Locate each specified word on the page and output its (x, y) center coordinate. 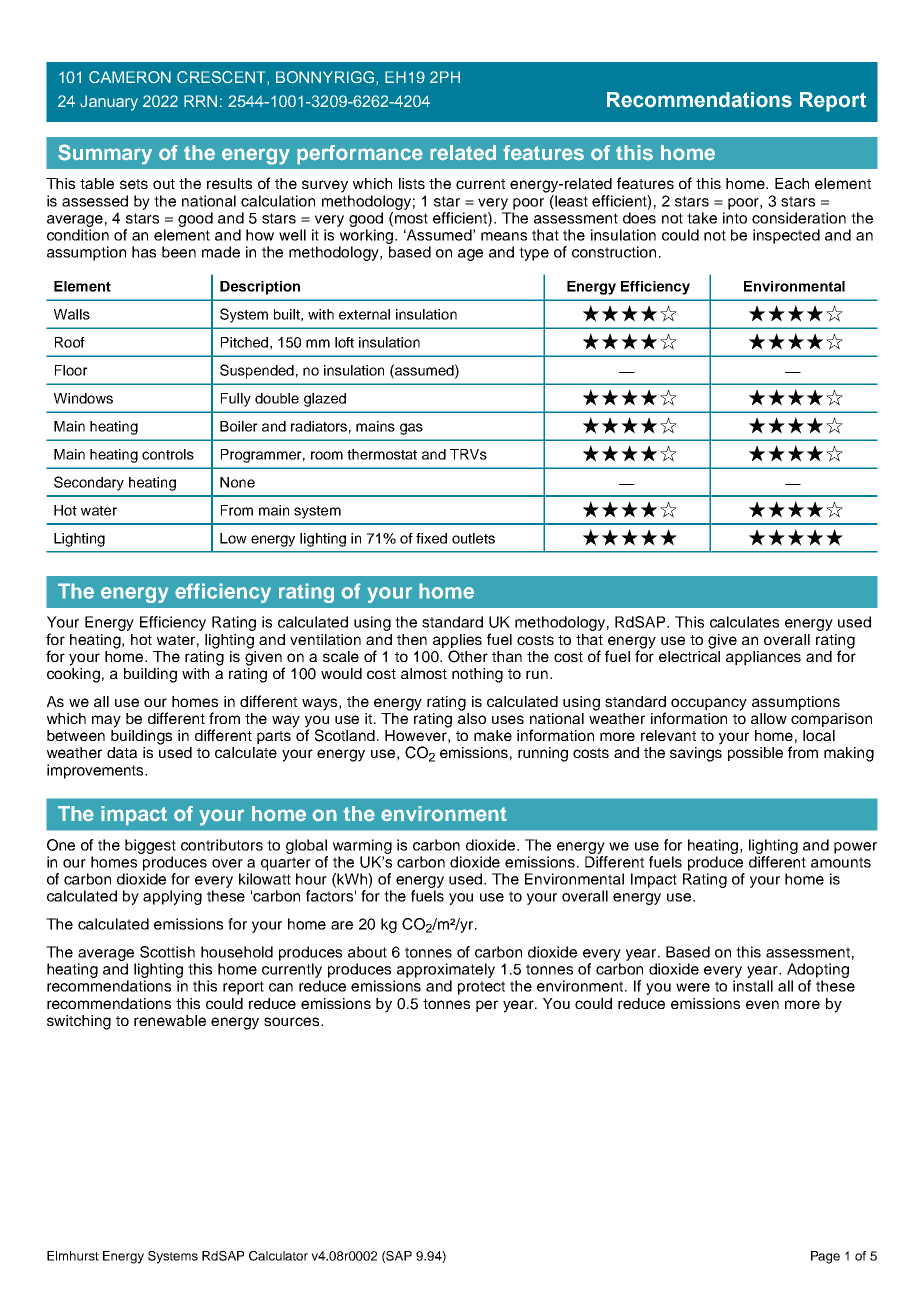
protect (481, 988)
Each (792, 183)
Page (825, 1257)
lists (412, 183)
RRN (200, 101)
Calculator (278, 1256)
